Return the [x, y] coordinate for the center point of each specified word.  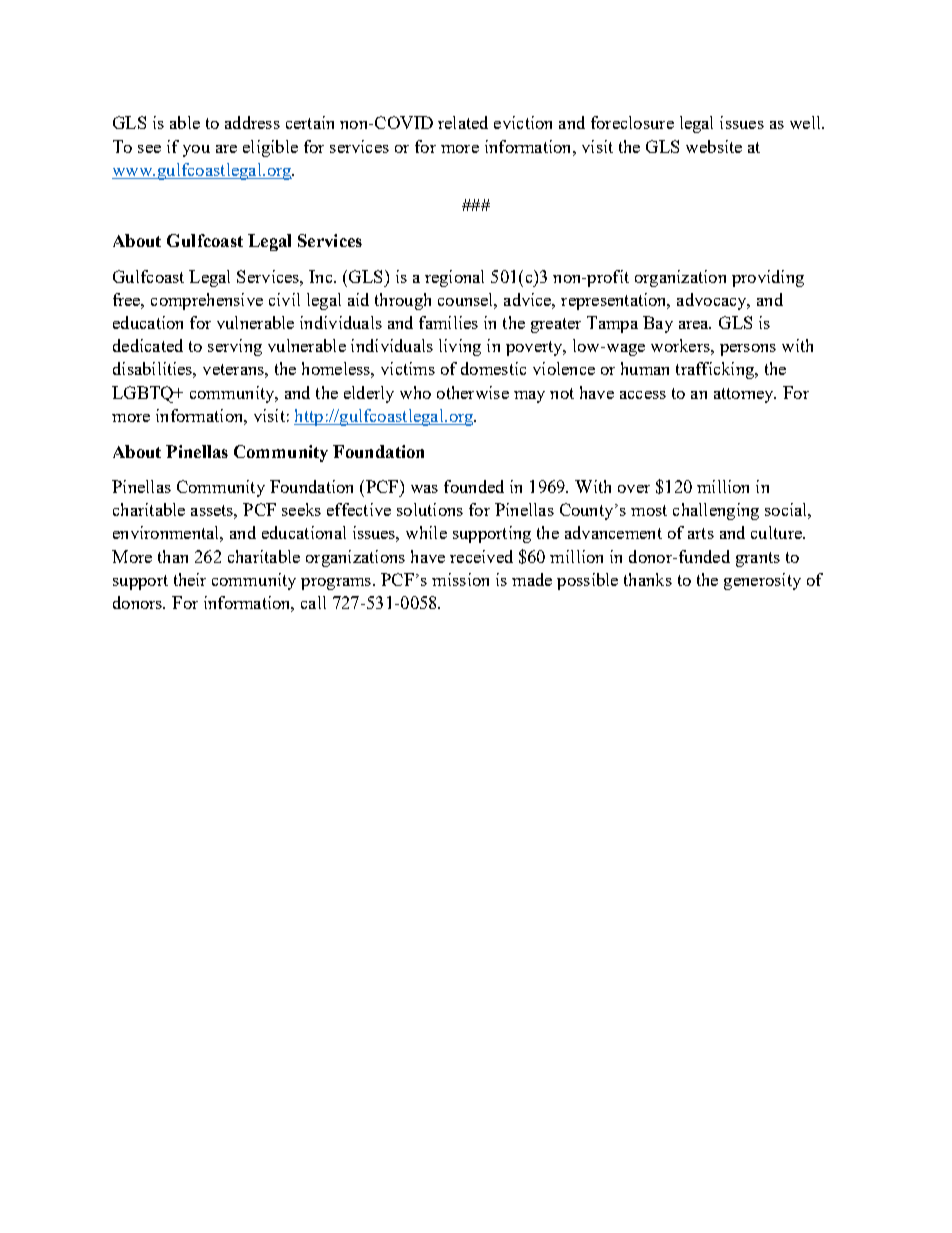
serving [235, 347]
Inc [322, 276]
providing [768, 278]
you [196, 151]
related [463, 122]
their [190, 579]
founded [474, 486]
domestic [493, 368]
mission [460, 579]
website [714, 146]
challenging [716, 511]
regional [454, 278]
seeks [301, 509]
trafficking [716, 370]
